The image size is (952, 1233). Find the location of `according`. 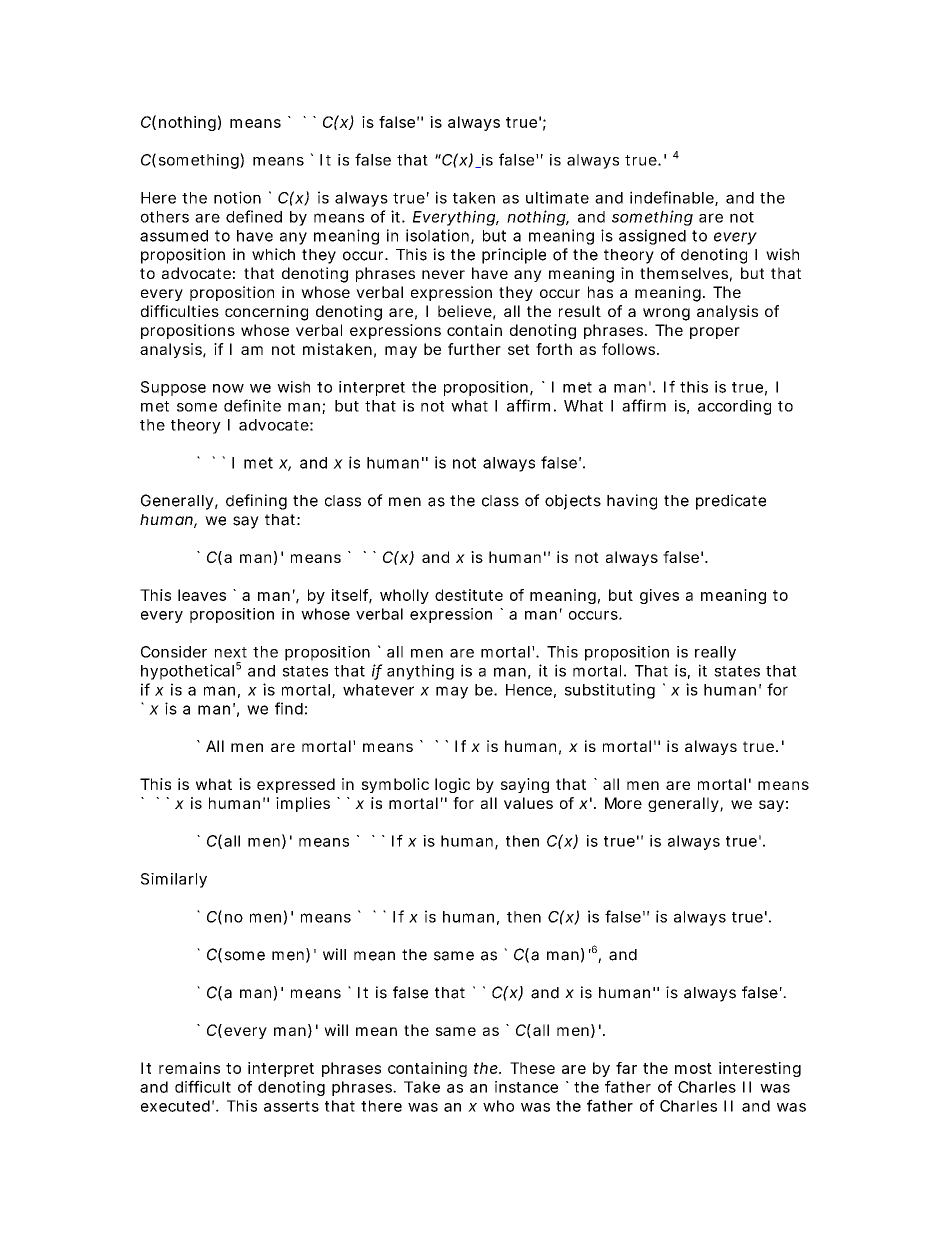

according is located at coordinates (734, 407).
